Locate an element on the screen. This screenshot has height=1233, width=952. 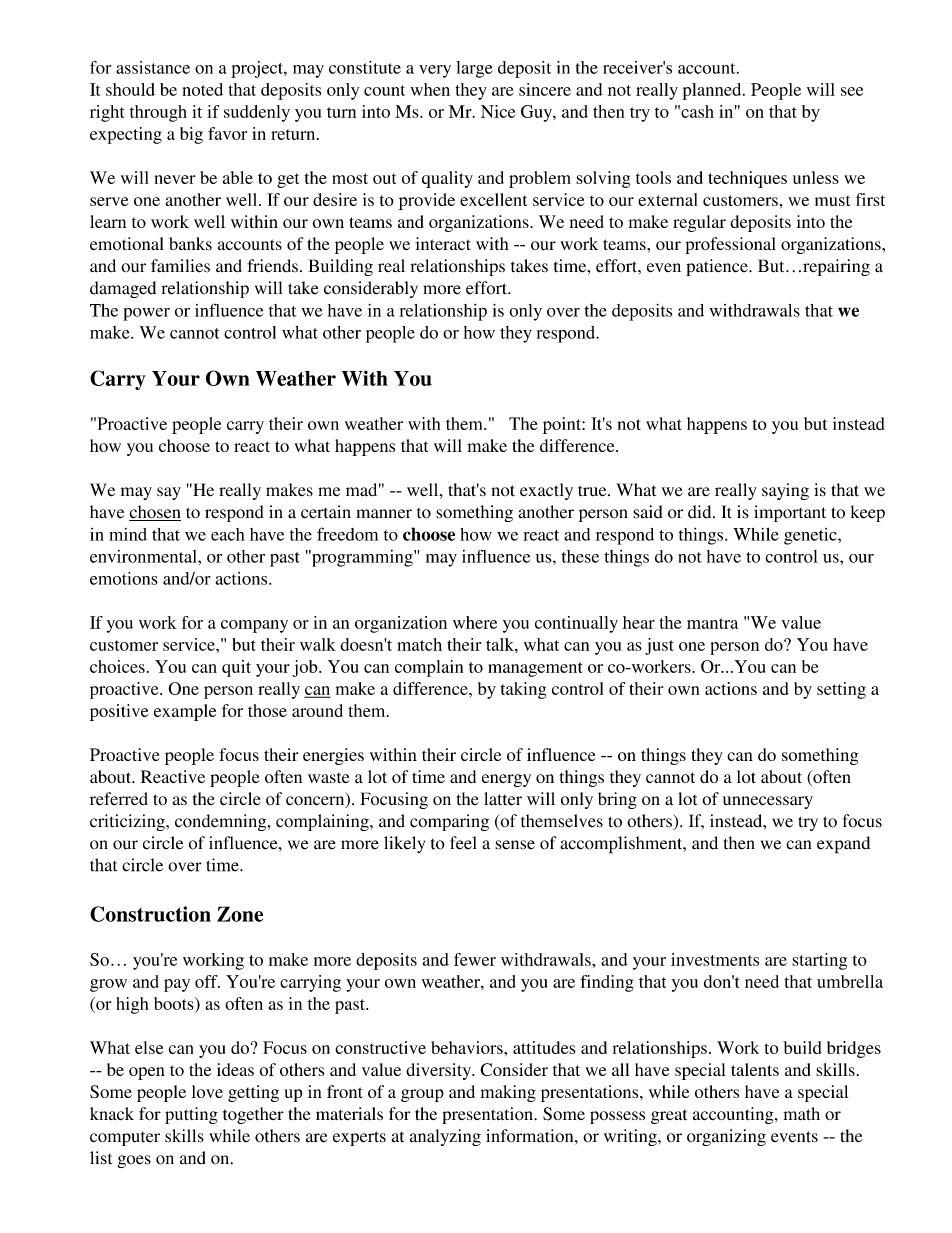
mantra is located at coordinates (712, 623).
